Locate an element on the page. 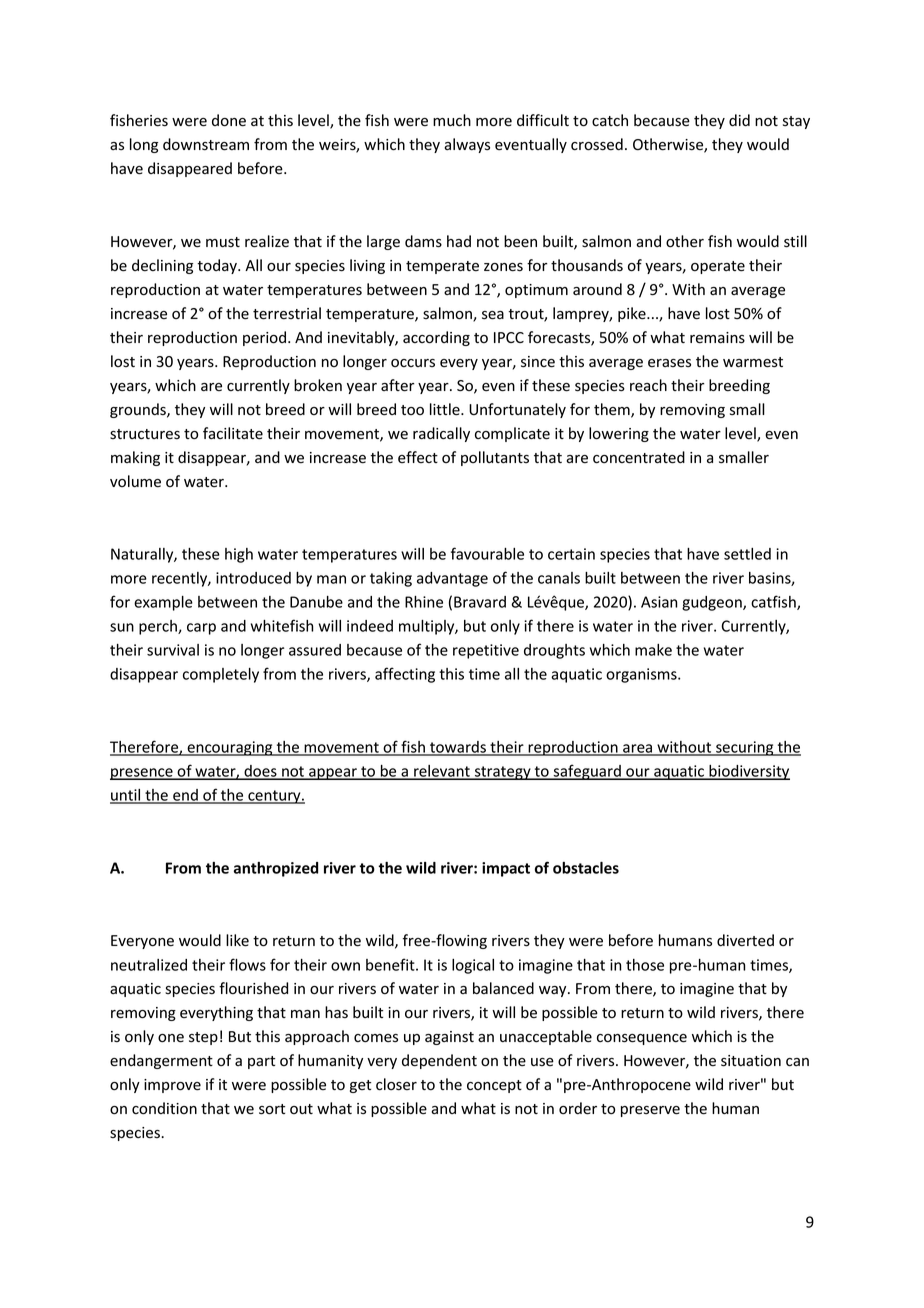  did is located at coordinates (739, 120).
